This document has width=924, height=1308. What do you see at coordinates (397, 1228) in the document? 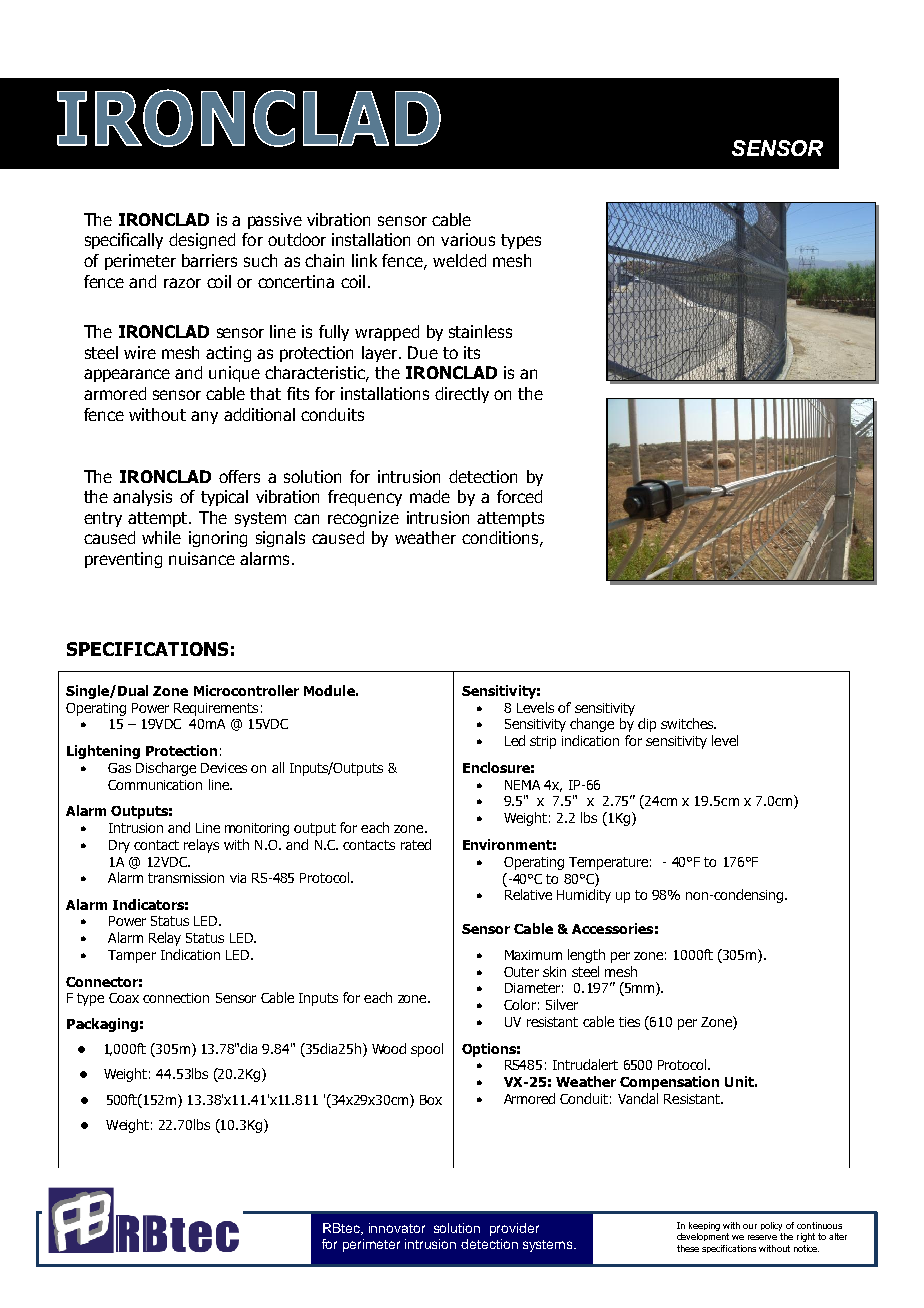
I see `innovator` at bounding box center [397, 1228].
